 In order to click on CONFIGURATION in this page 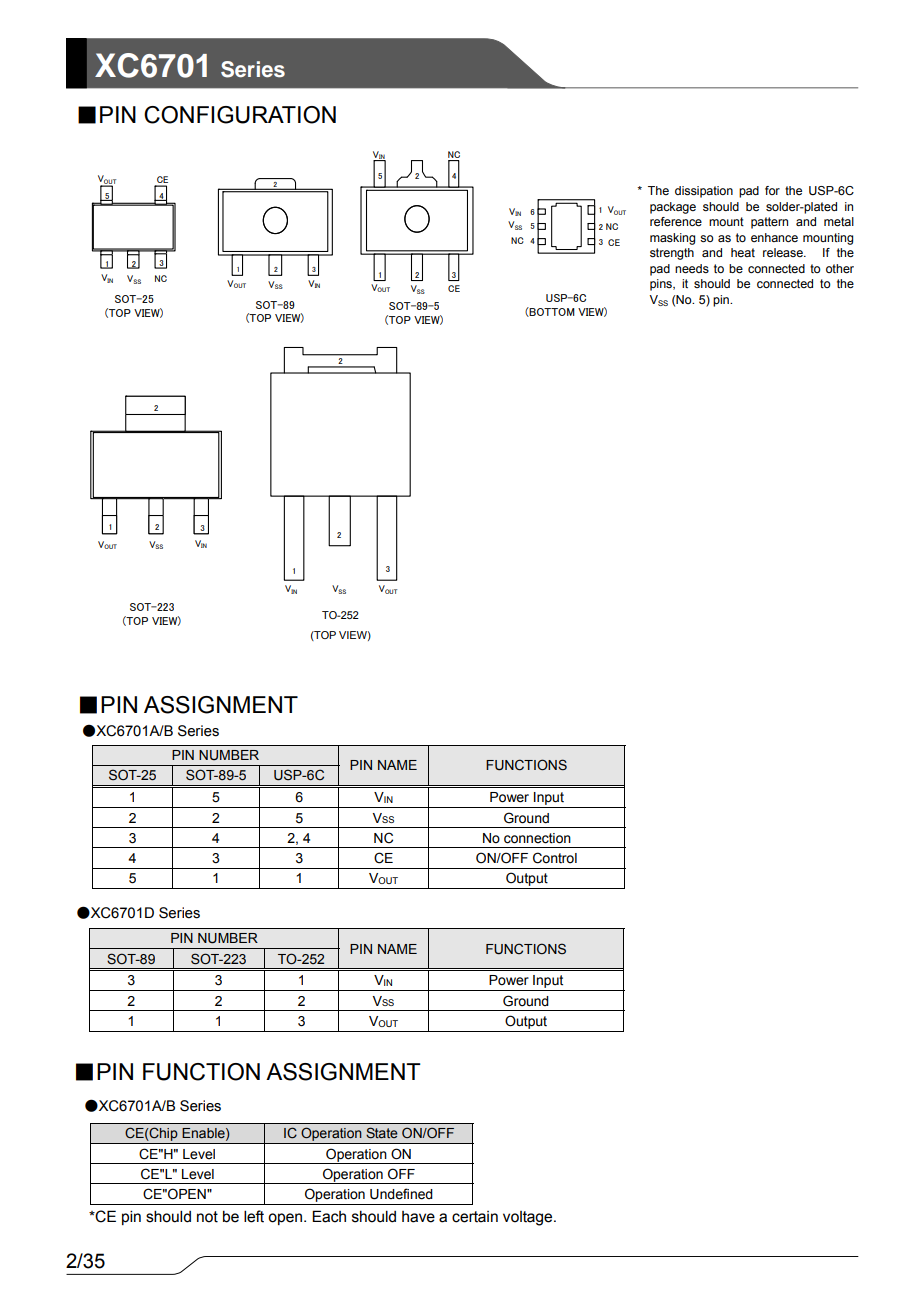, I will do `click(240, 115)`.
